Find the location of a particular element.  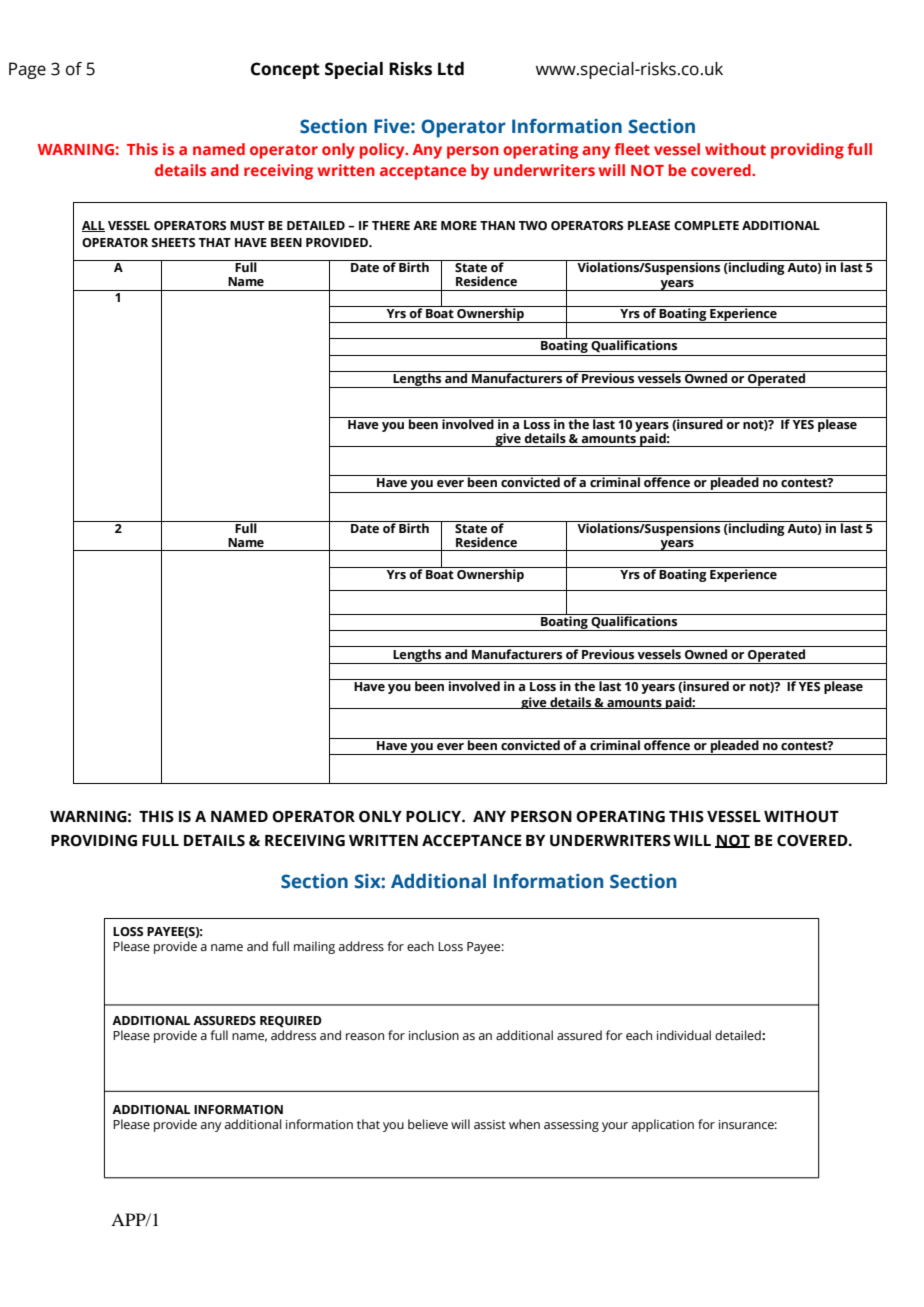

reason is located at coordinates (365, 1037).
